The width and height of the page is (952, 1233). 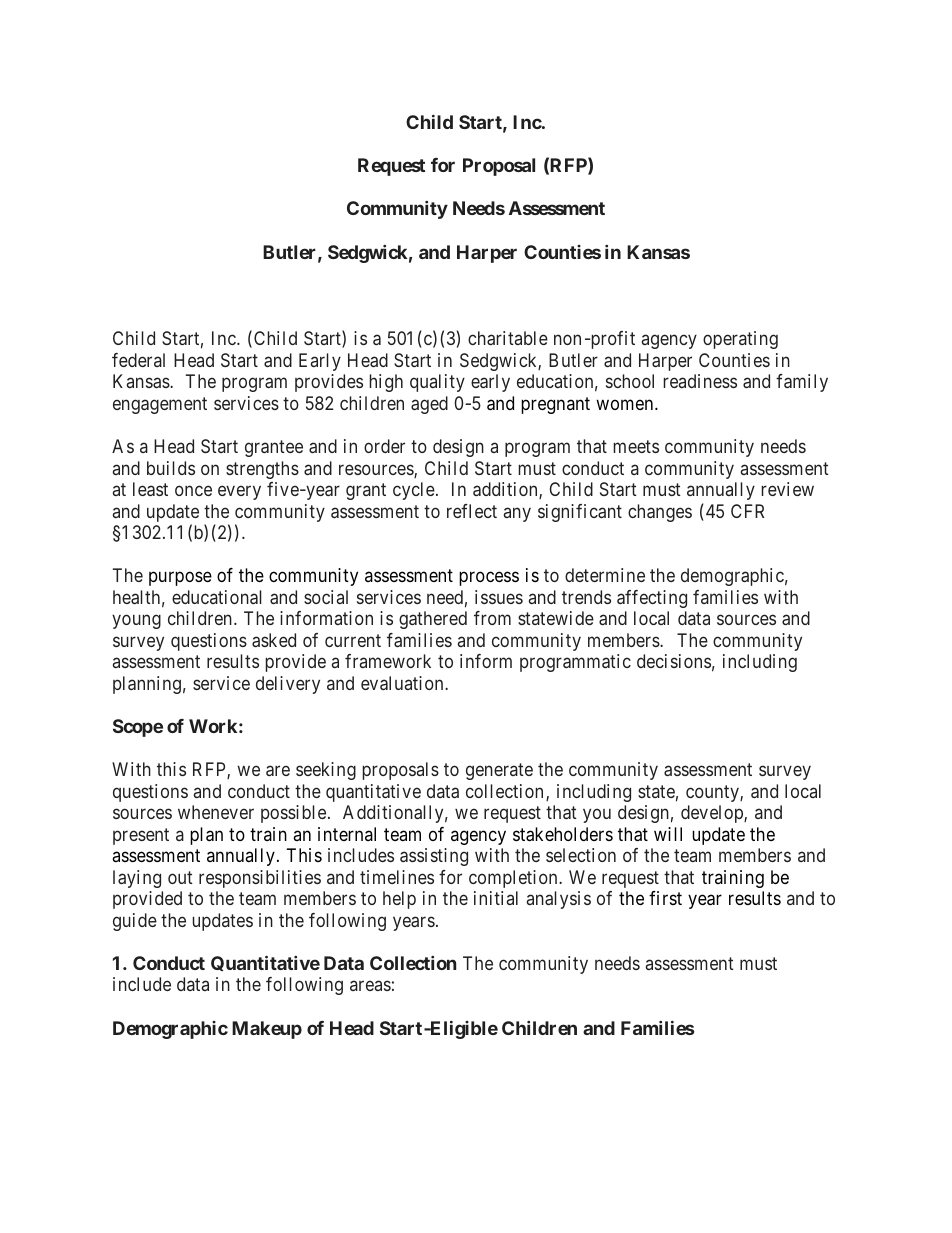 I want to click on delivery, so click(x=288, y=685).
